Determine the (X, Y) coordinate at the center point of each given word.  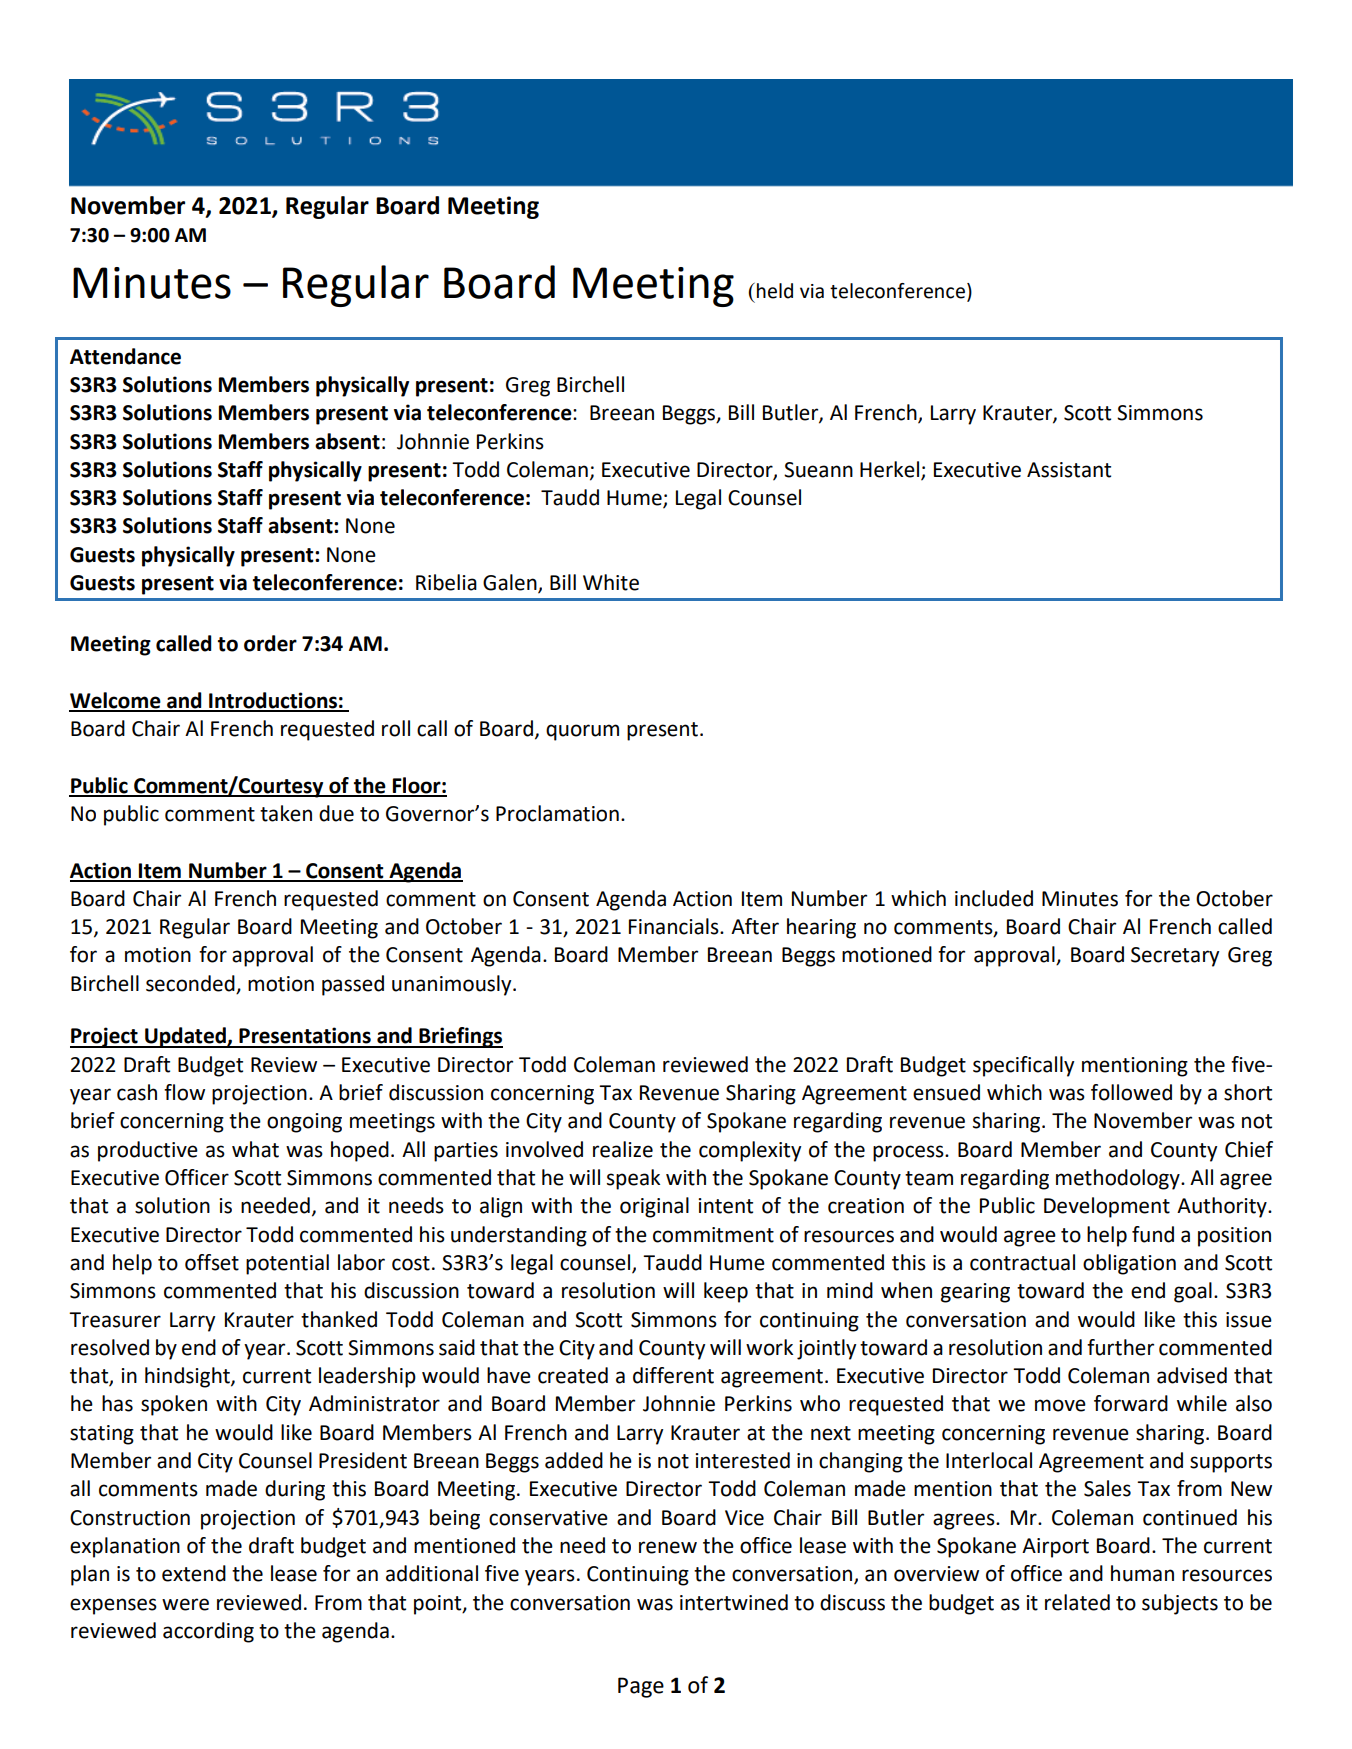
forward (1131, 1403)
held (775, 291)
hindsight (188, 1377)
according (208, 1632)
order (270, 643)
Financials (675, 926)
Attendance (125, 356)
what (255, 1149)
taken (286, 813)
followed (1131, 1092)
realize (623, 1149)
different (673, 1375)
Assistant (1069, 470)
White (611, 582)
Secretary (1175, 957)
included (994, 898)
